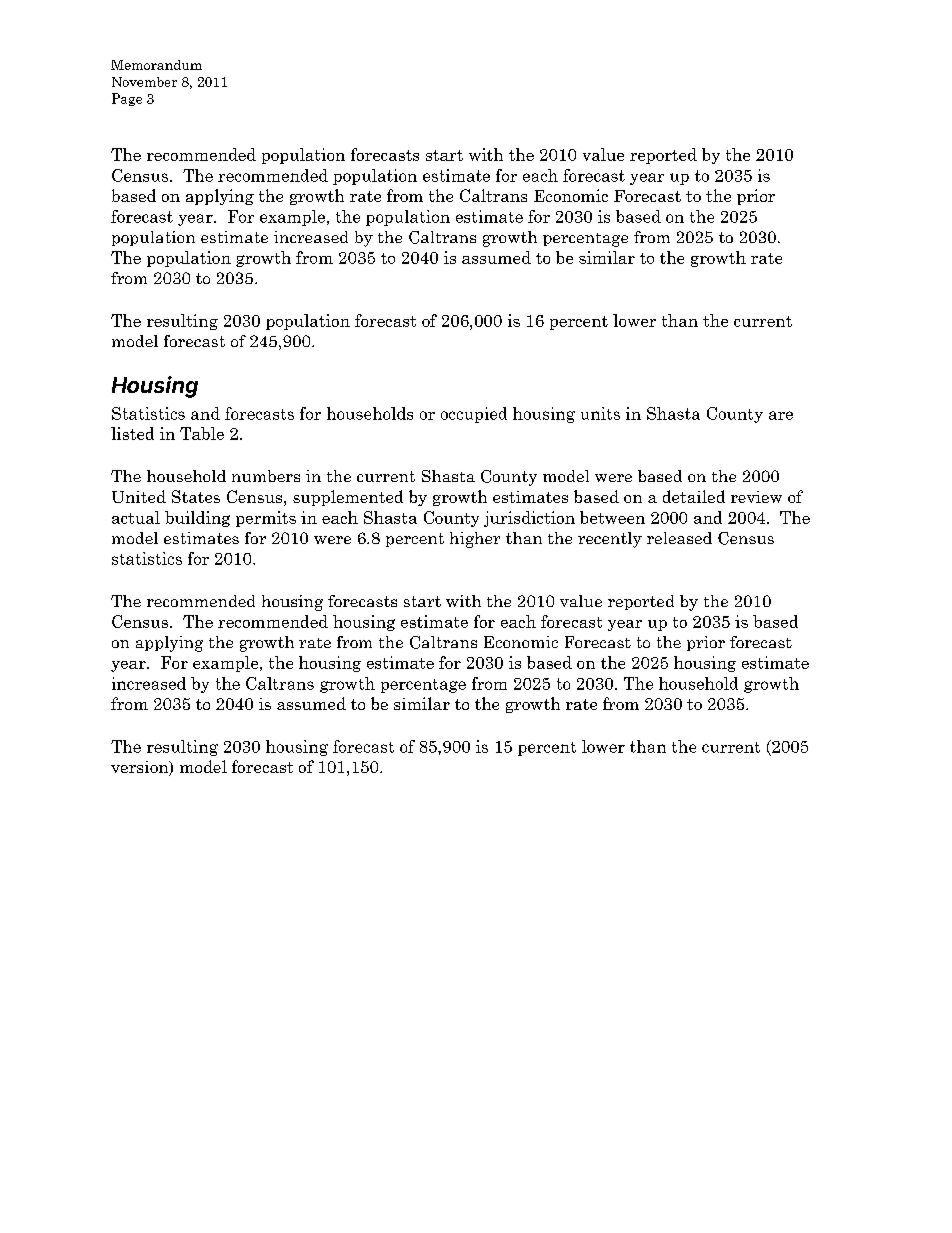  Describe the element at coordinates (132, 433) in the document. I see `listed` at that location.
